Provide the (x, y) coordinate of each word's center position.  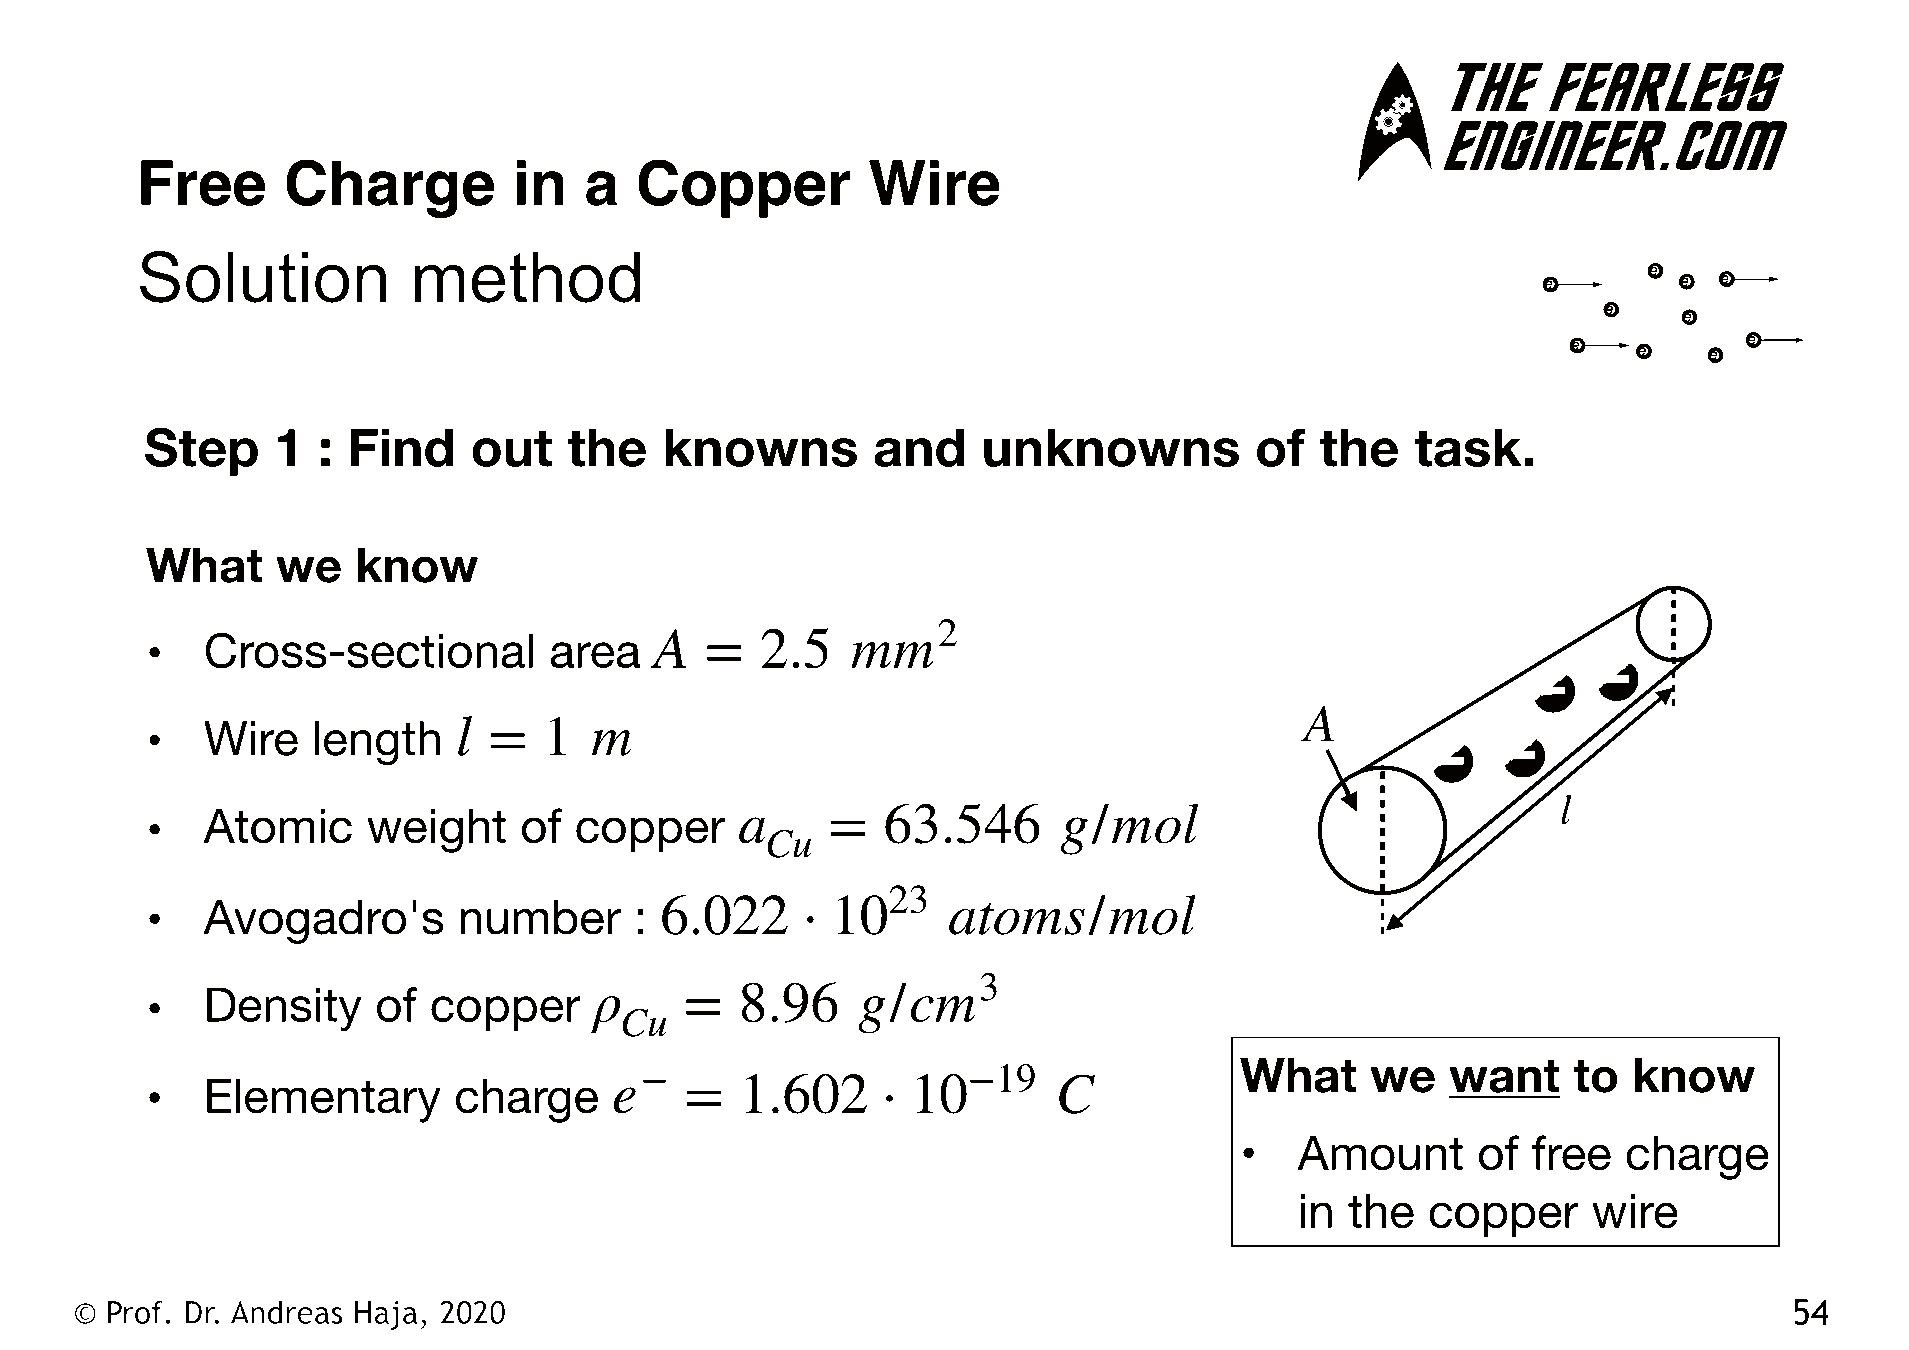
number (540, 917)
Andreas (286, 1312)
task (1468, 447)
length (377, 743)
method (527, 277)
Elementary (324, 1101)
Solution (263, 277)
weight (436, 831)
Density (284, 1009)
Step (201, 451)
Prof (135, 1312)
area (595, 655)
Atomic (277, 826)
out (512, 448)
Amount (1380, 1153)
